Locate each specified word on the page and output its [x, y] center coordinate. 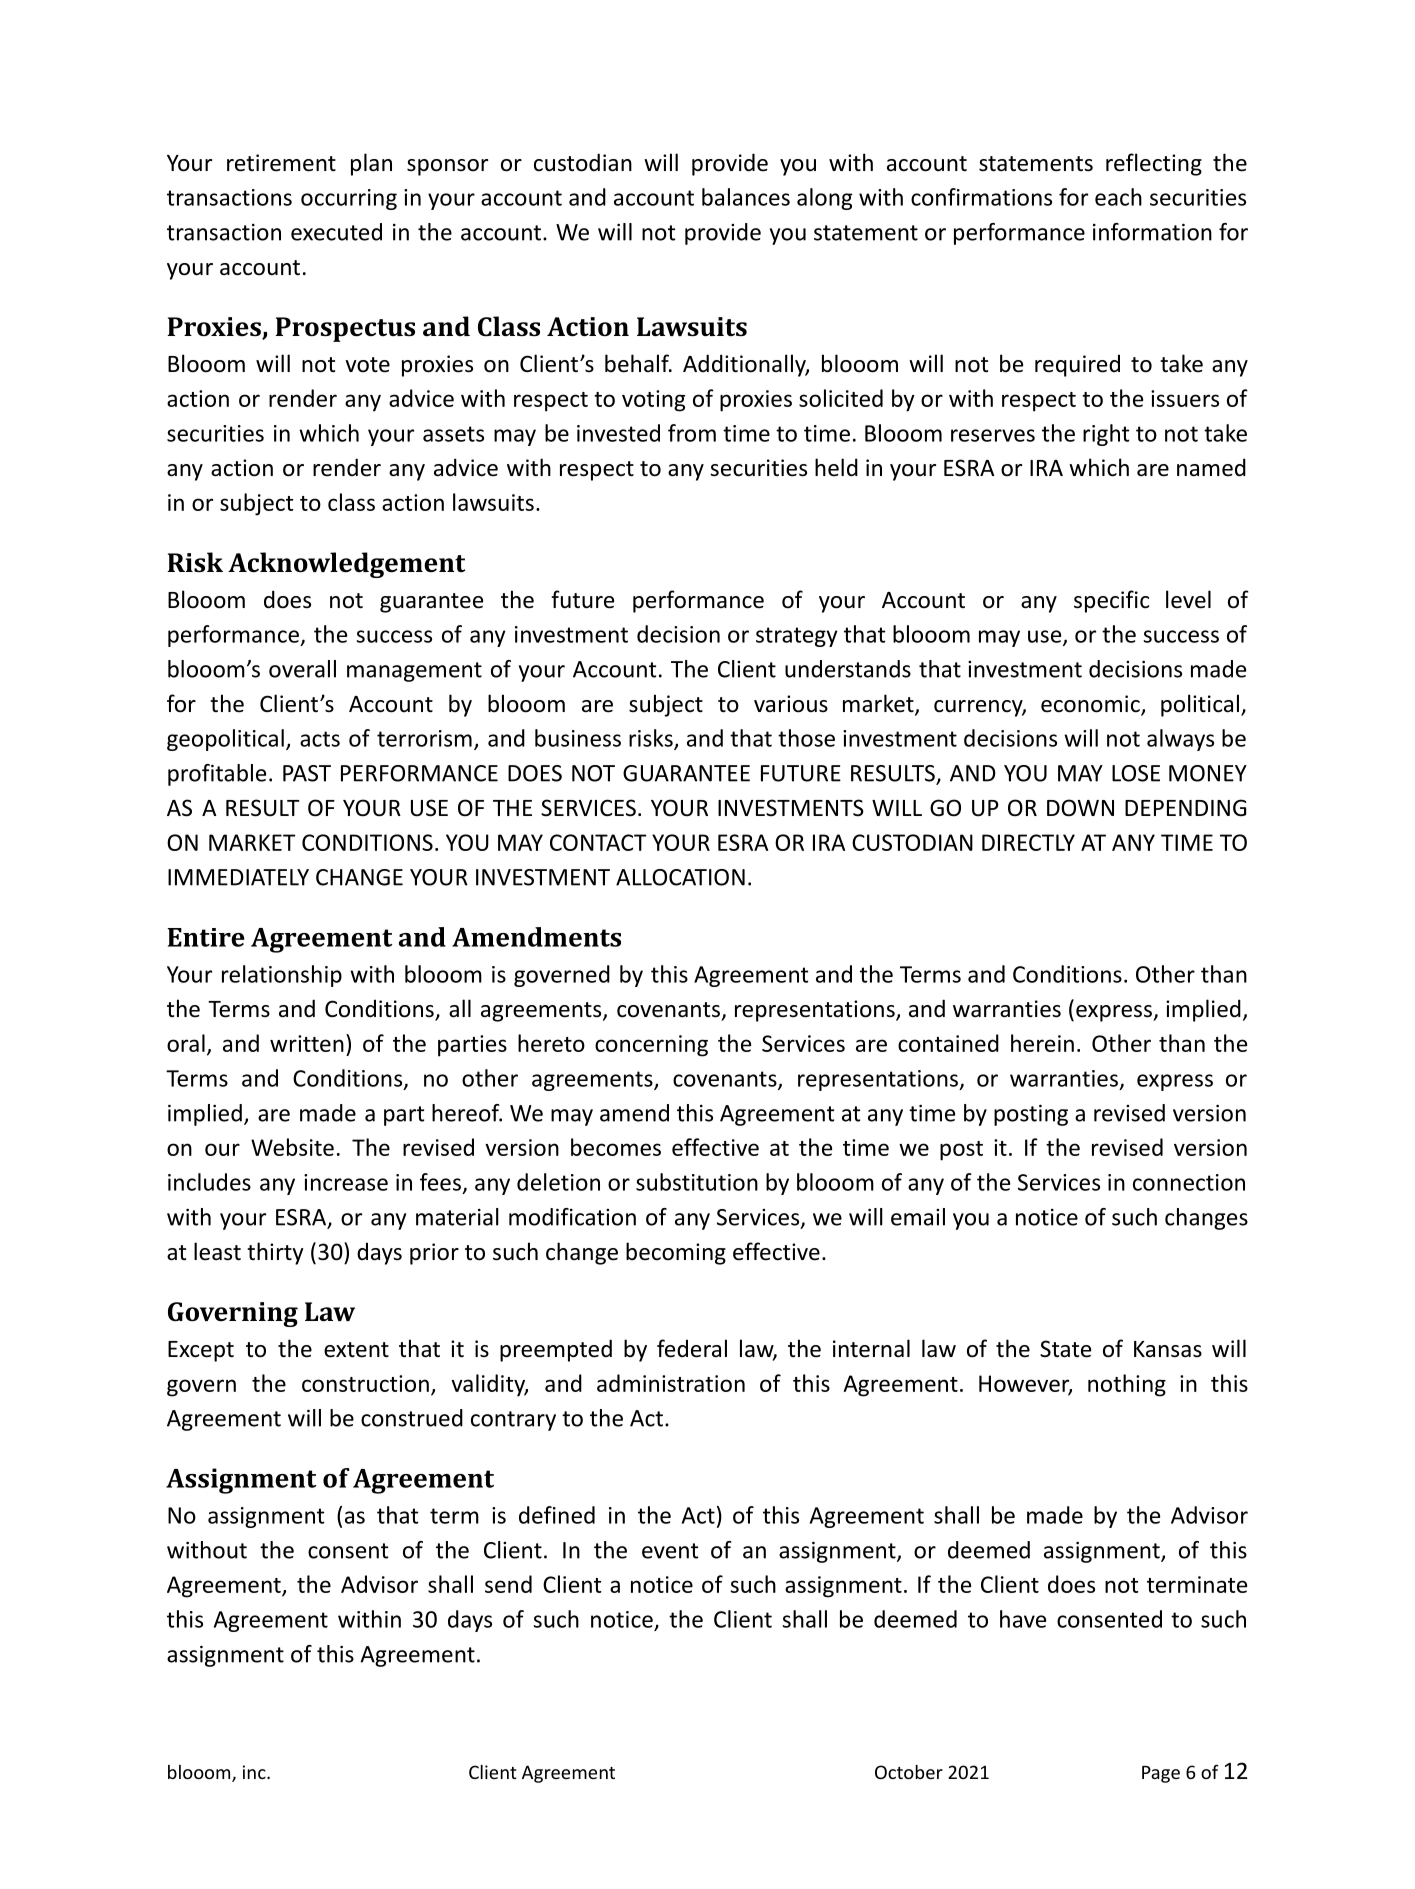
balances [746, 197]
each [1118, 197]
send [508, 1584]
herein [1042, 1043]
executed [336, 232]
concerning [651, 1046]
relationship [282, 976]
